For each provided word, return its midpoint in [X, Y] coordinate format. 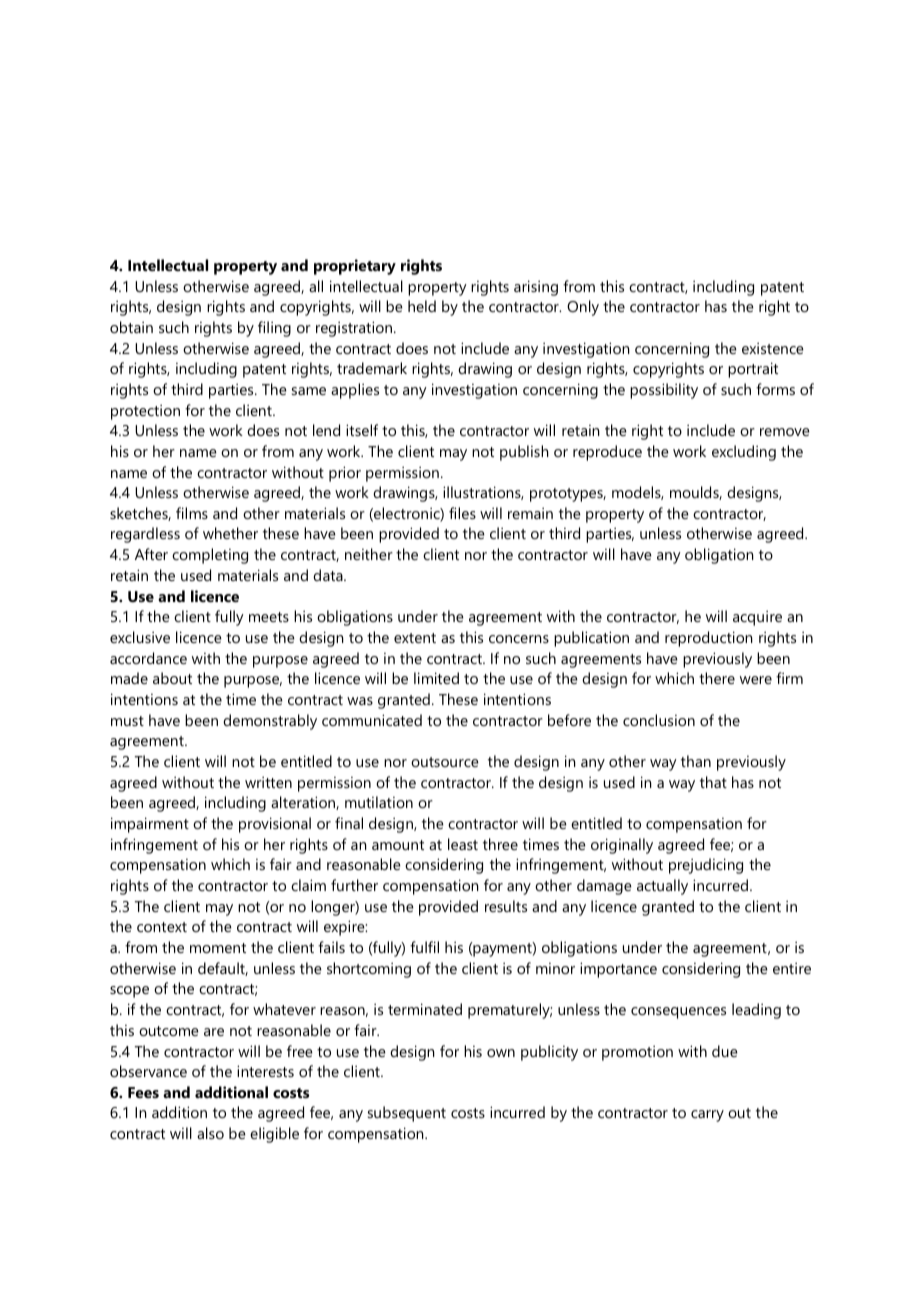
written [268, 782]
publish [524, 453]
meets [269, 617]
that [713, 782]
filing [274, 329]
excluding [744, 453]
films [192, 513]
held [422, 306]
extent [415, 638]
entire [792, 968]
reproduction [709, 639]
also [210, 1133]
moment [218, 948]
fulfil [424, 947]
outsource [445, 762]
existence [773, 348]
